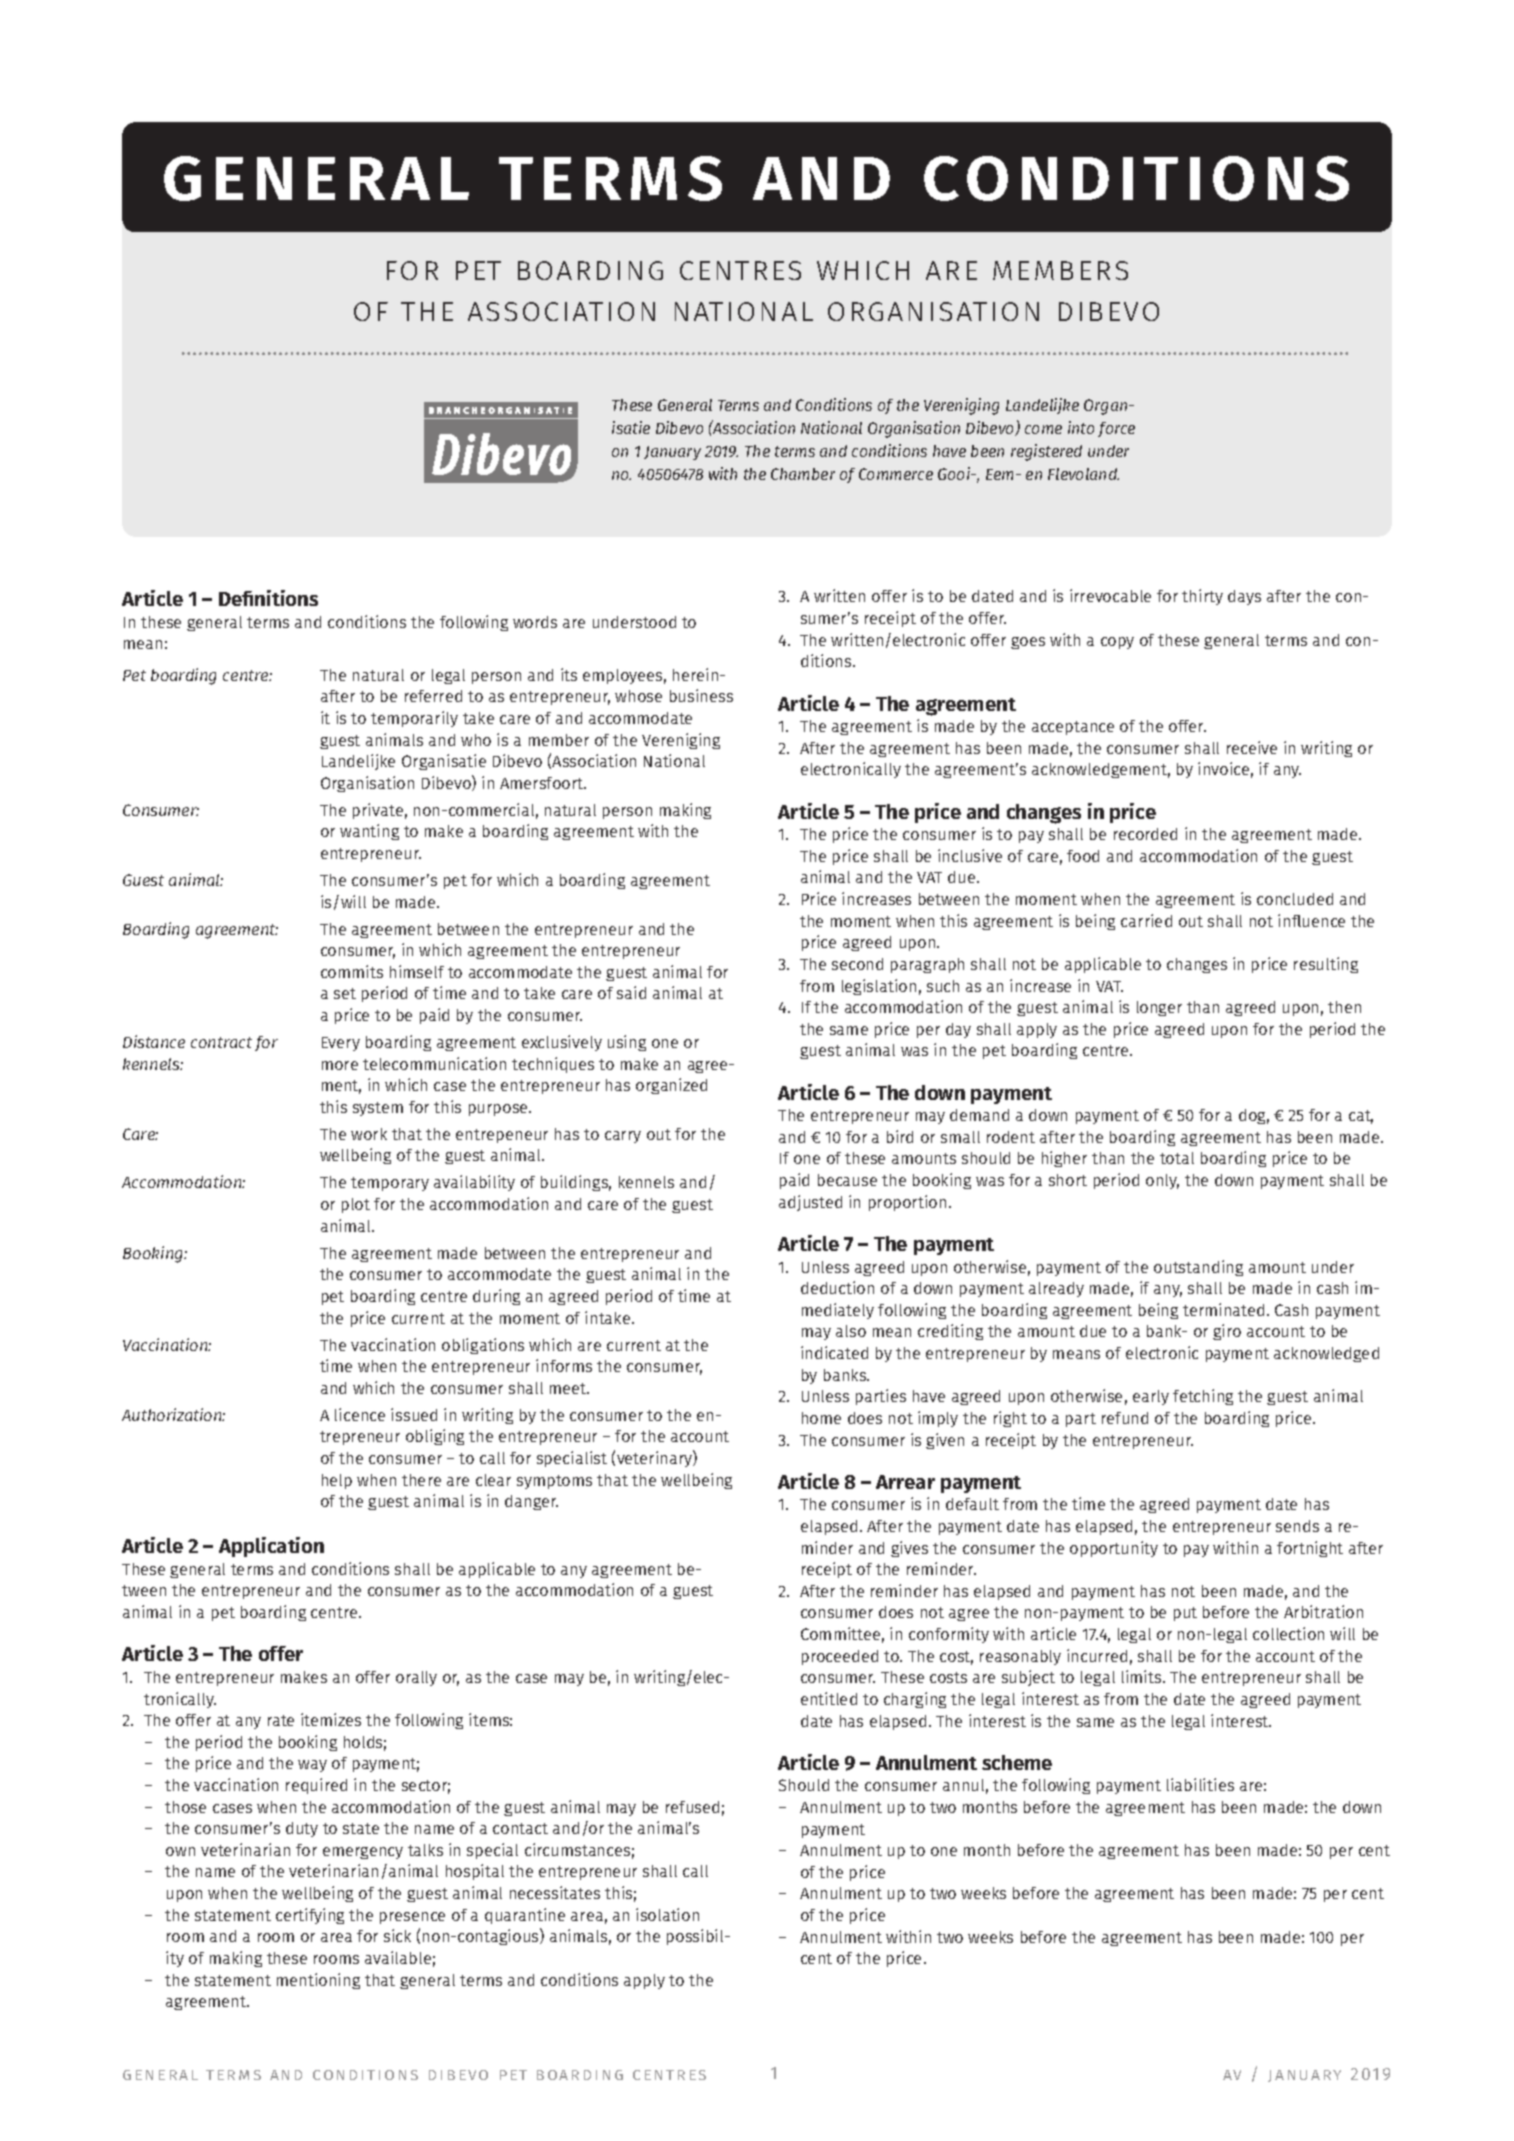 This screenshot has width=1514, height=2141. Describe the element at coordinates (310, 1916) in the screenshot. I see `certifying` at that location.
